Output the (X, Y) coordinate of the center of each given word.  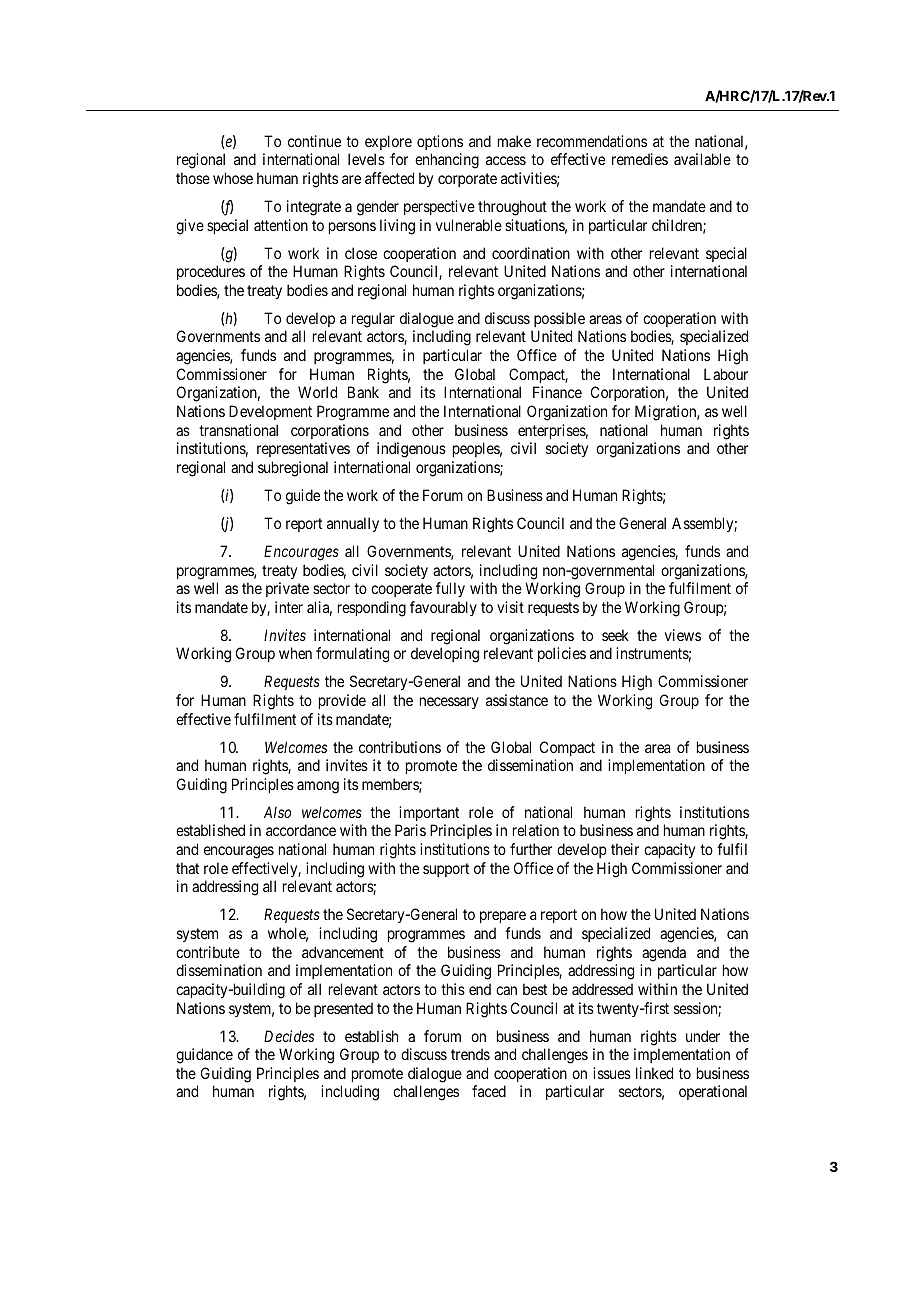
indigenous (411, 450)
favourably (443, 608)
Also (277, 812)
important (429, 813)
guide (303, 497)
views (683, 635)
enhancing (447, 161)
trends (470, 1054)
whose (233, 178)
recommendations (592, 141)
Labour (726, 374)
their (625, 849)
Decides (289, 1036)
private (287, 589)
